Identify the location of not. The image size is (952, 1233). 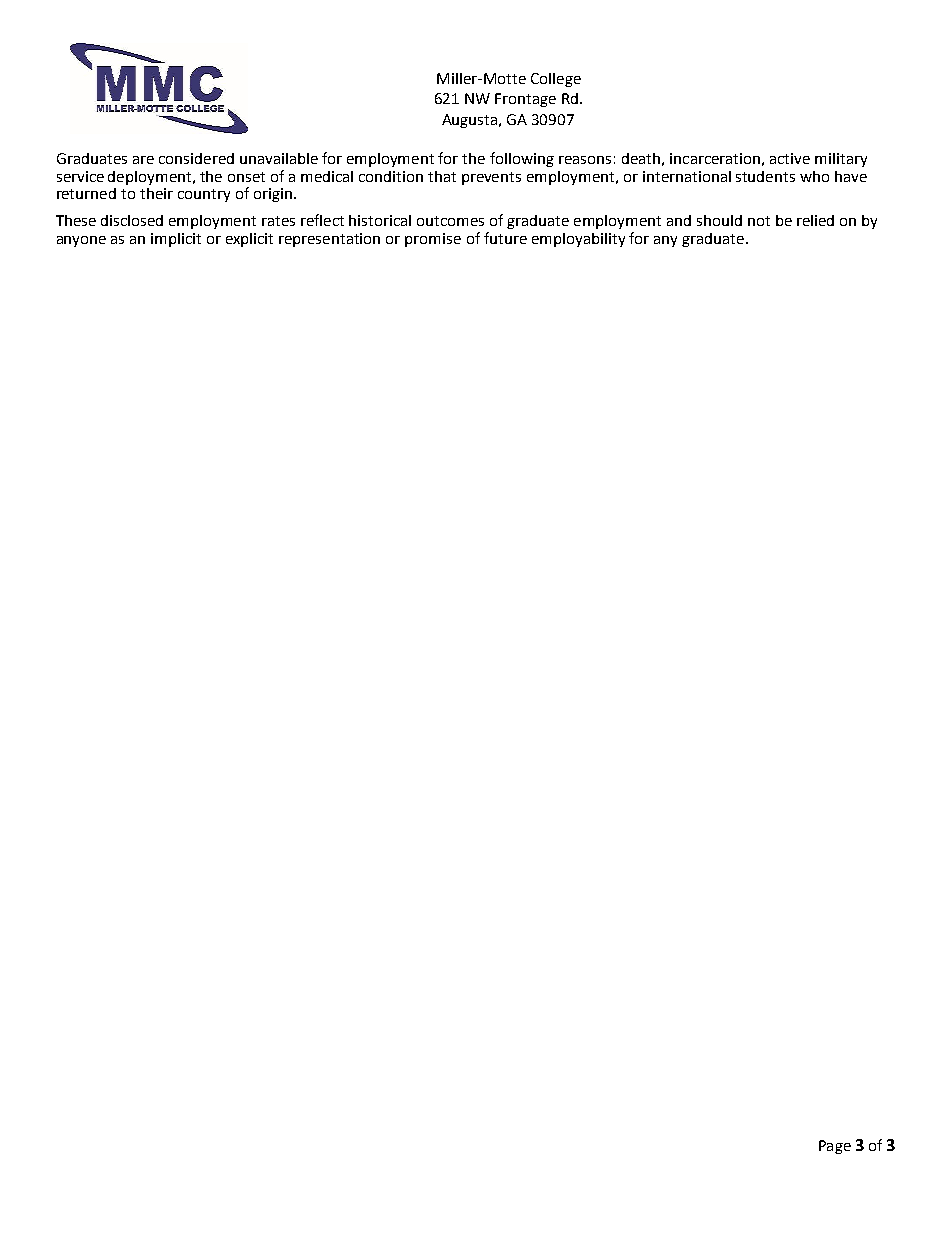
(759, 221).
